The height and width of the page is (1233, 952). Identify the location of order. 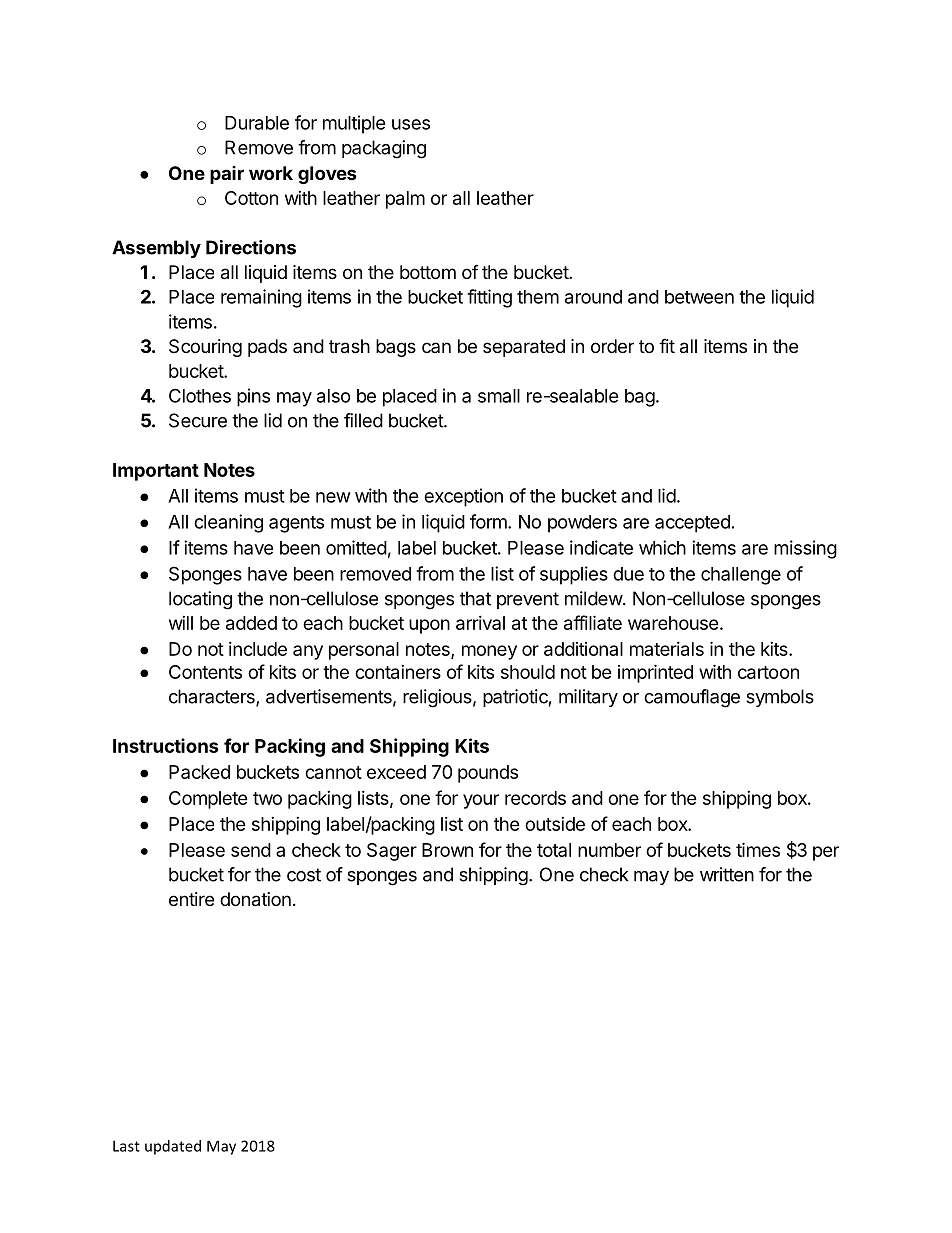
(612, 346).
